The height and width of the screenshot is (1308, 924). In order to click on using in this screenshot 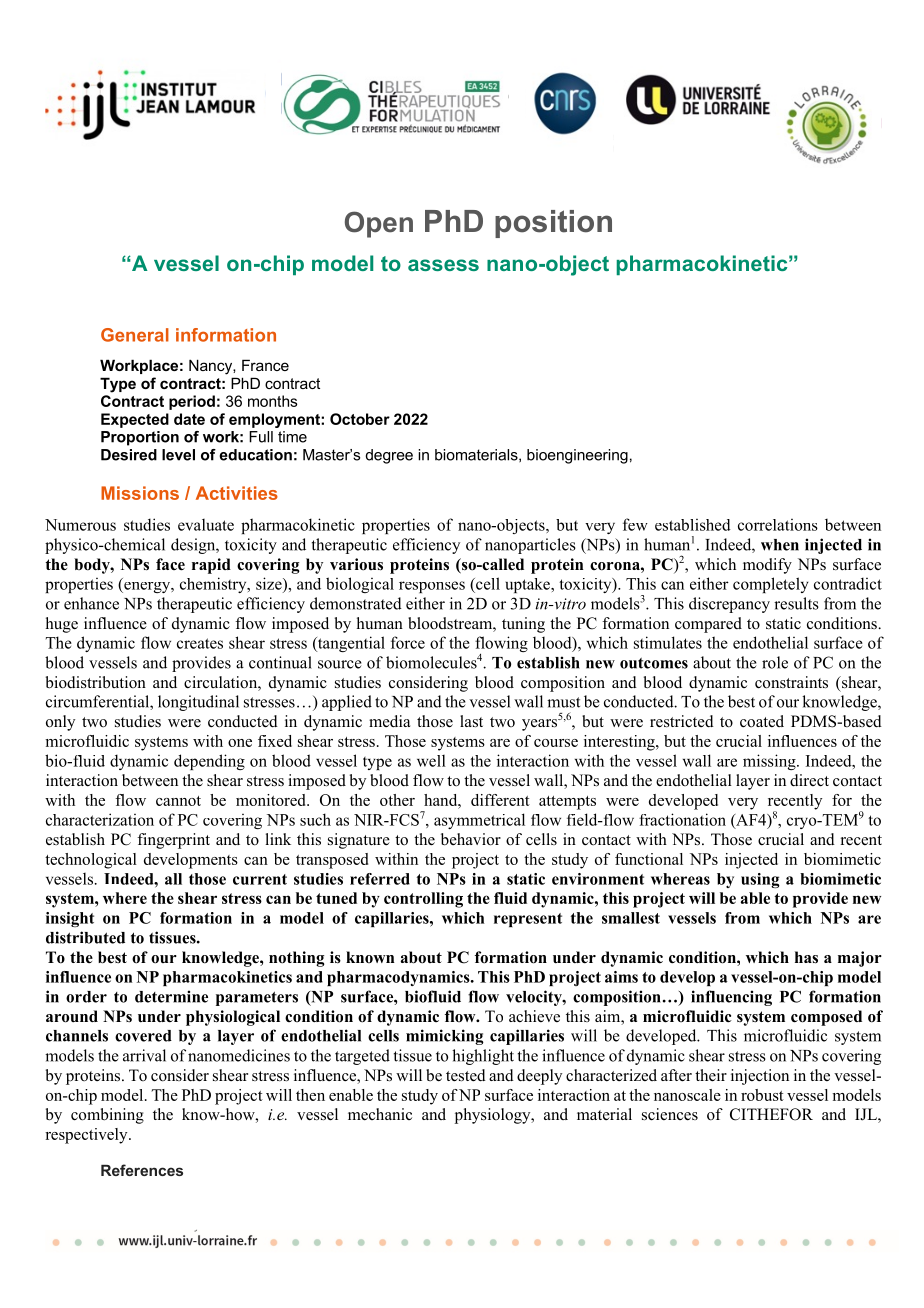, I will do `click(760, 880)`.
